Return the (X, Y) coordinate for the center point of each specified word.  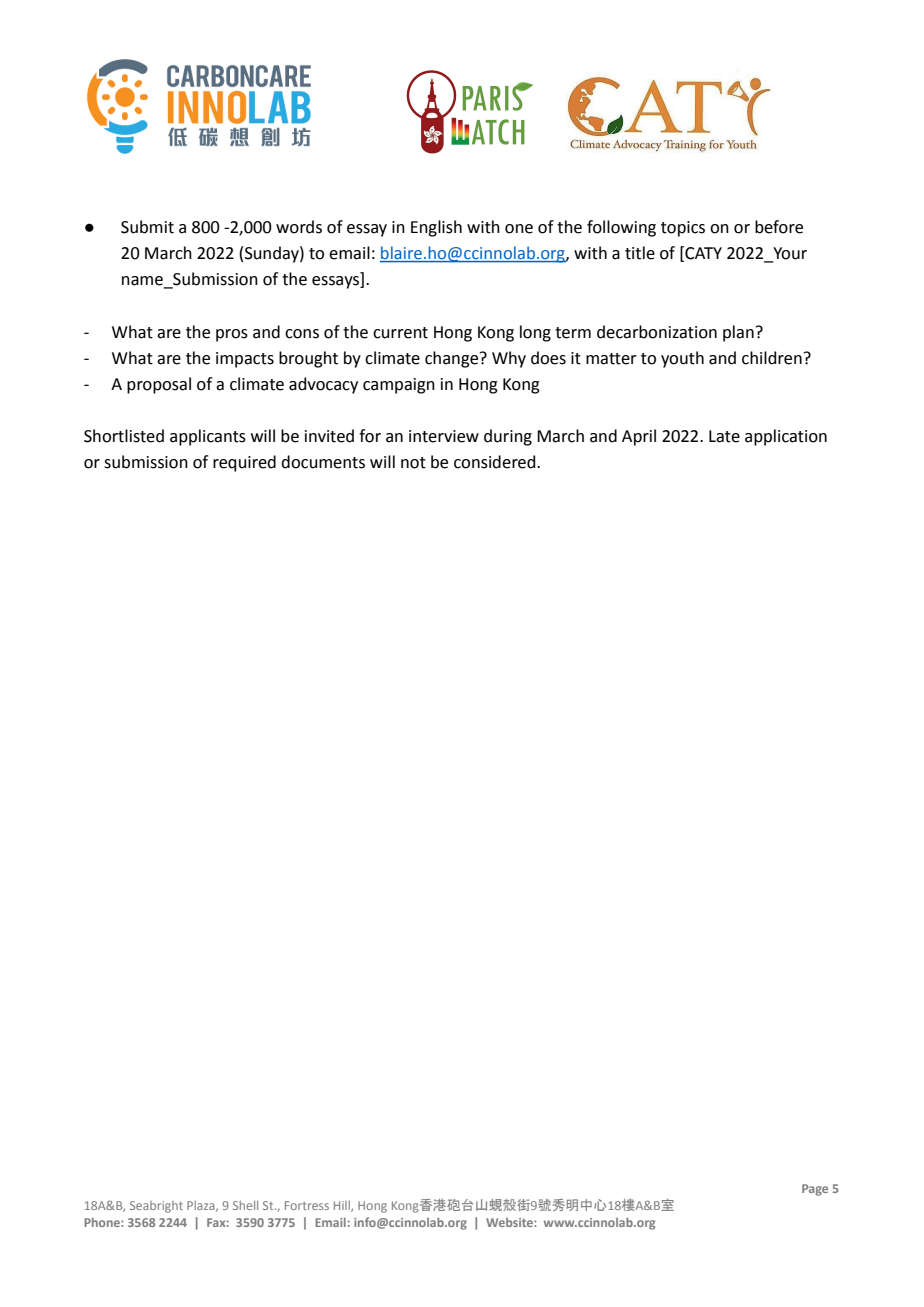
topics (683, 229)
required (244, 463)
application (786, 437)
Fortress (307, 1205)
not (413, 463)
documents (323, 462)
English (436, 228)
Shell (245, 1205)
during (508, 437)
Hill (343, 1206)
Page (815, 1190)
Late (724, 436)
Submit (147, 227)
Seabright (156, 1207)
